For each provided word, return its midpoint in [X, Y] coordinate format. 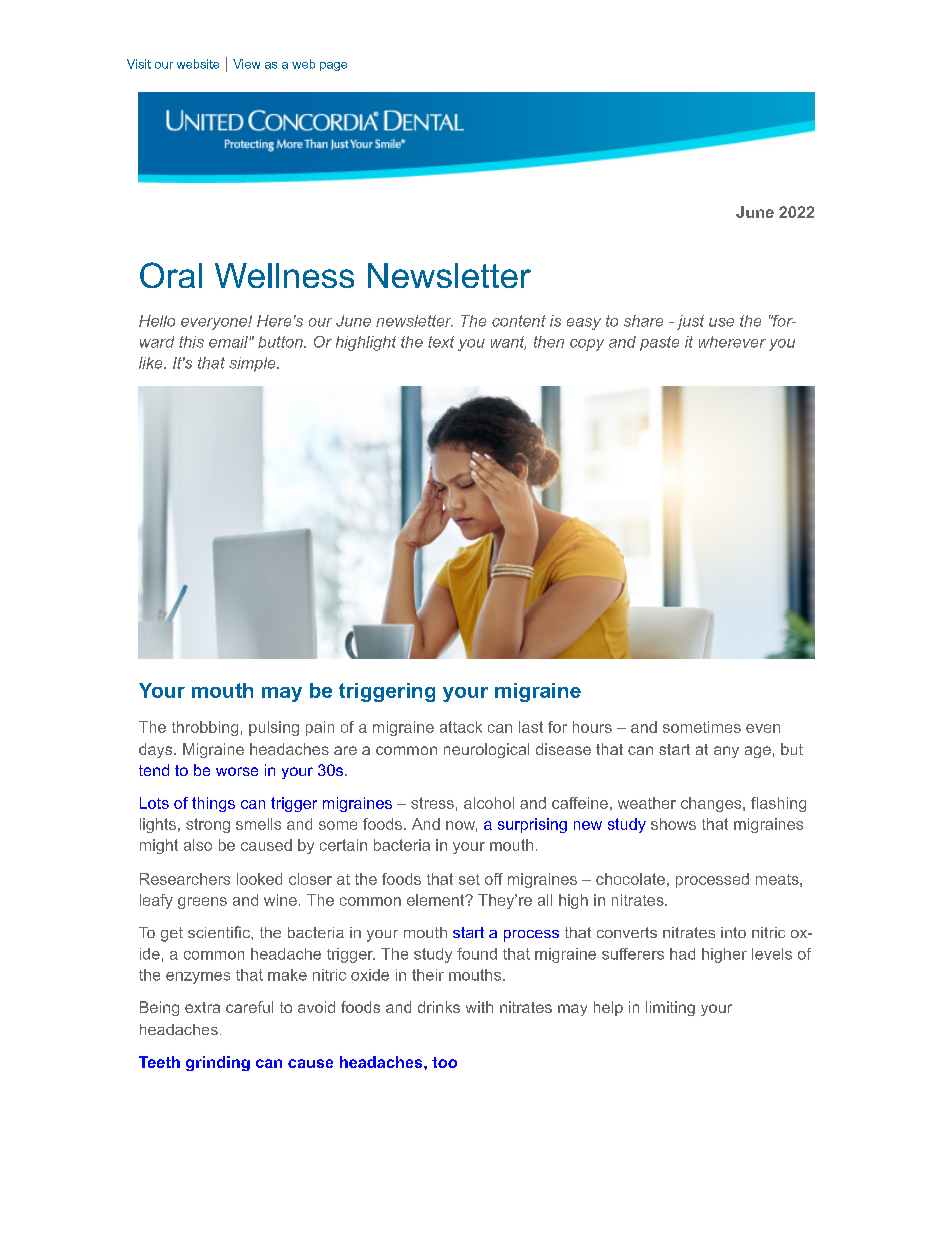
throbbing [205, 728]
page [333, 66]
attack [461, 727]
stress [432, 803]
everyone [215, 324]
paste [659, 343]
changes [712, 804]
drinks [439, 1007]
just [690, 322]
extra [202, 1007]
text [441, 342]
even [763, 728]
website [198, 64]
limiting [670, 1008]
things [213, 804]
